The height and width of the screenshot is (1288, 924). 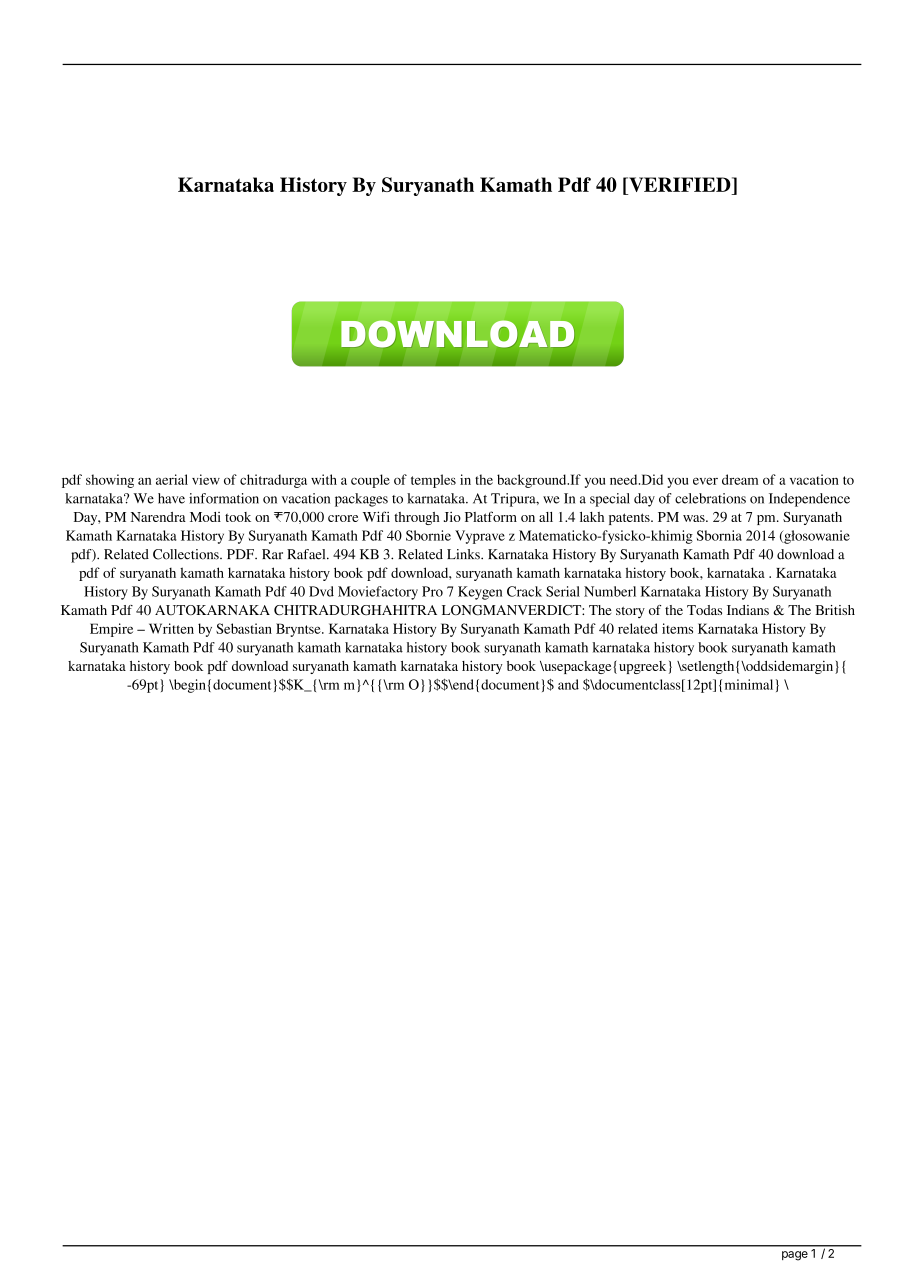 I want to click on Empire, so click(x=111, y=630).
